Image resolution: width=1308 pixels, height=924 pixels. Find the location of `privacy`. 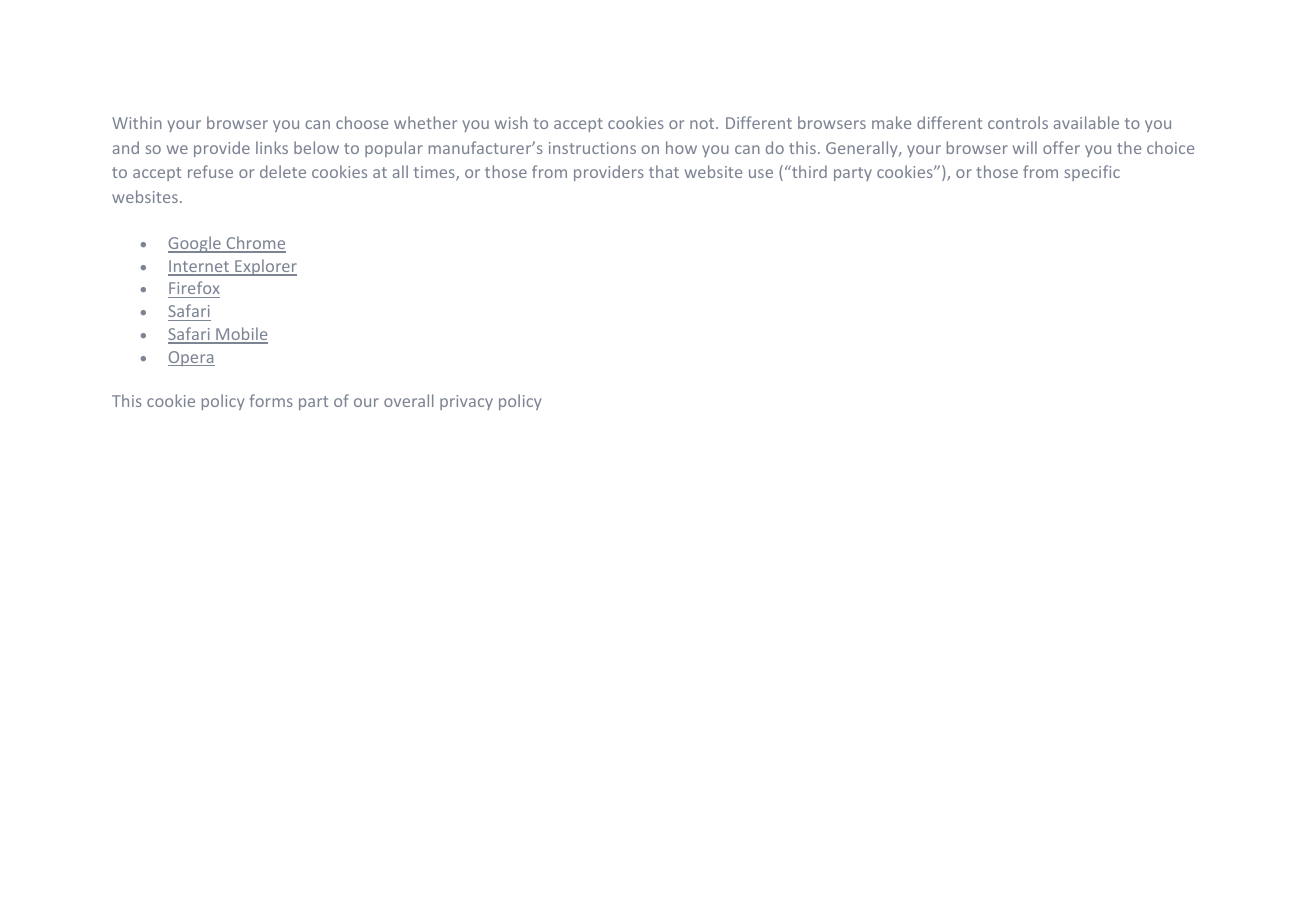

privacy is located at coordinates (466, 402).
